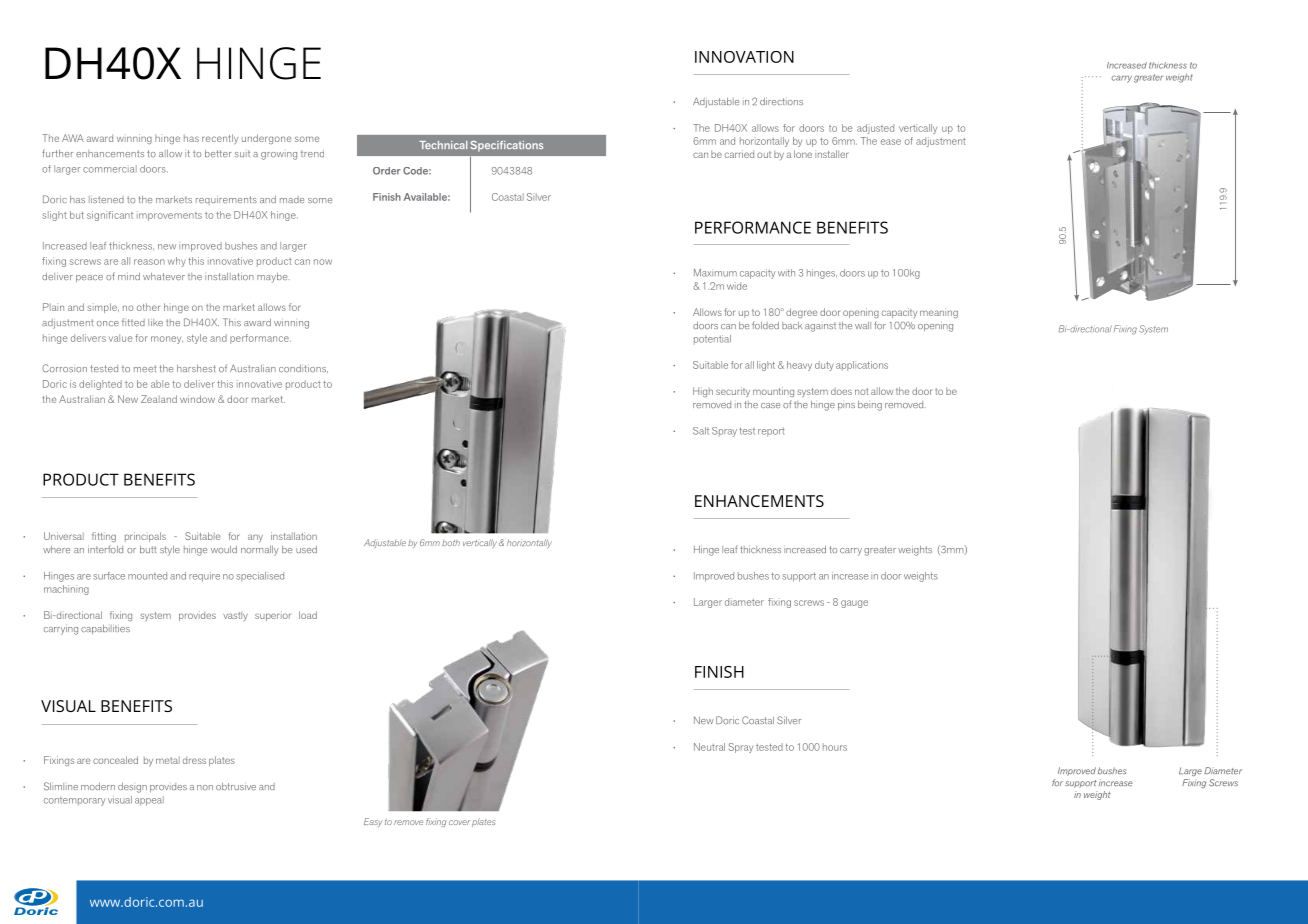  Describe the element at coordinates (854, 604) in the screenshot. I see `gauge` at that location.
